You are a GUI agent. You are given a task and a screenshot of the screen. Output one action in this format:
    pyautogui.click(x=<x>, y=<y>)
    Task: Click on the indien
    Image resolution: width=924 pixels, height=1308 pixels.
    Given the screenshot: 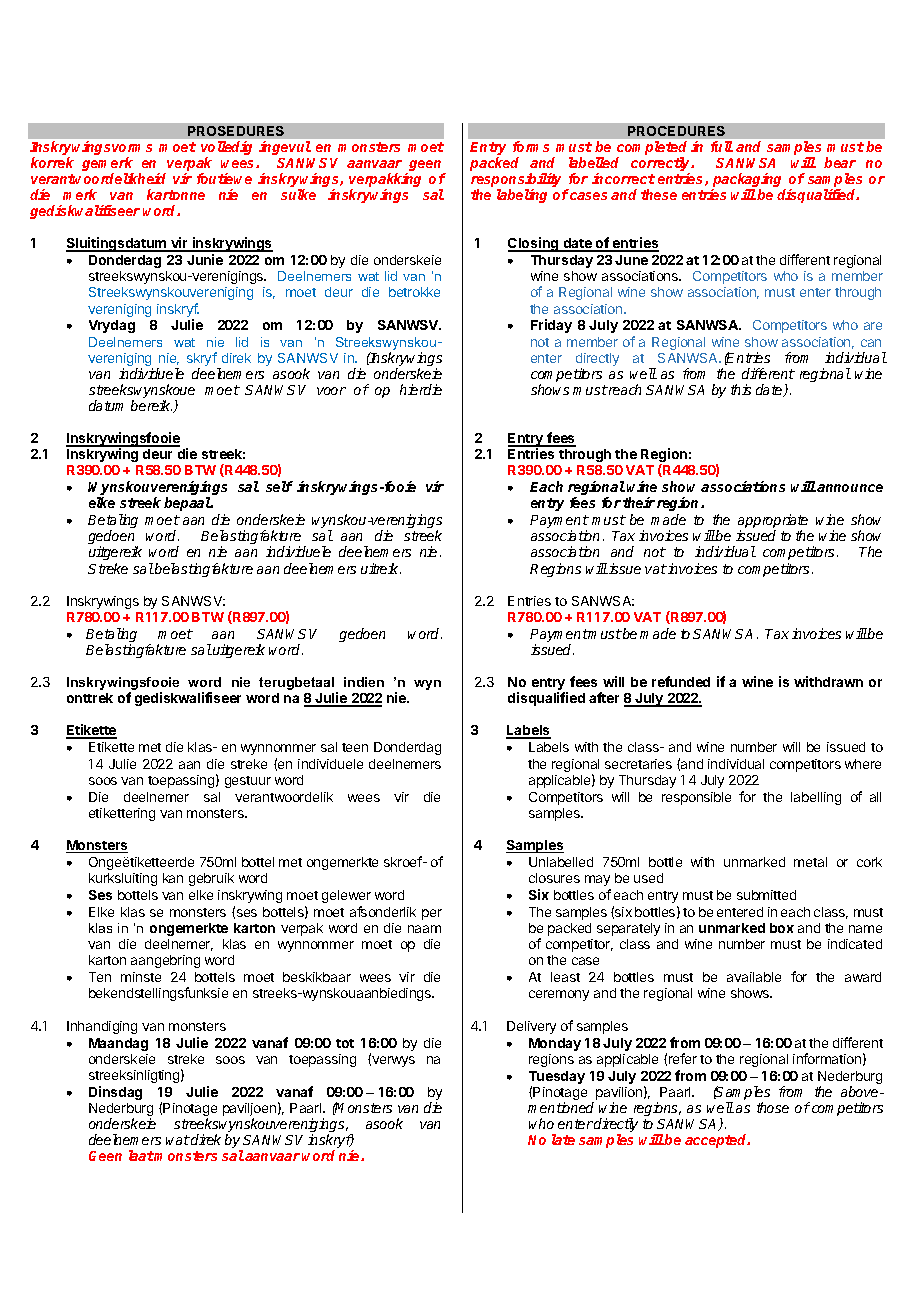 What is the action you would take?
    pyautogui.click(x=364, y=682)
